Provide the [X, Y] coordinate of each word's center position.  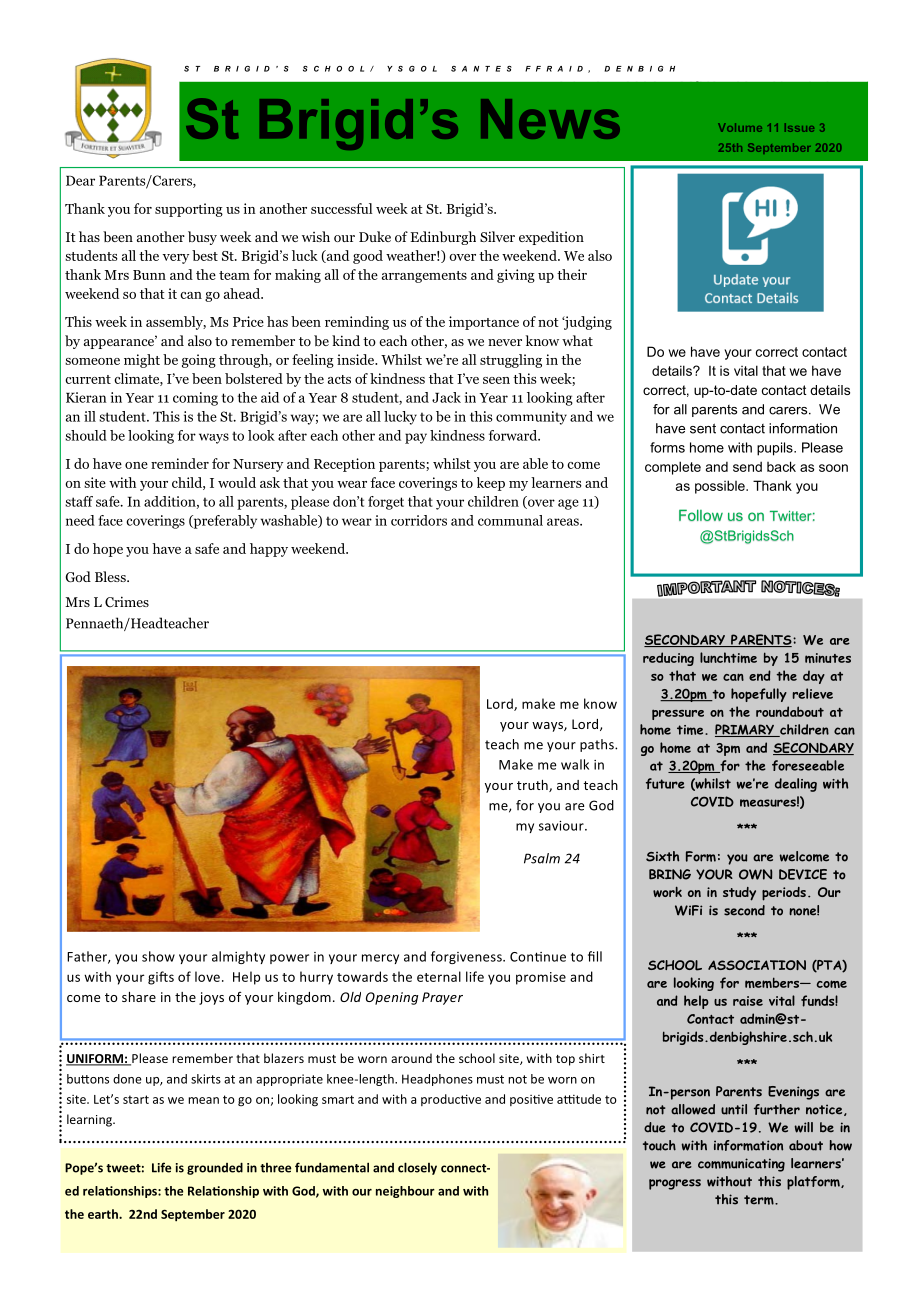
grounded [215, 1168]
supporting [189, 210]
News [550, 119]
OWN [755, 874]
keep [491, 484]
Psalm [542, 858]
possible [721, 487]
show [158, 956]
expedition [551, 238]
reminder [180, 463]
